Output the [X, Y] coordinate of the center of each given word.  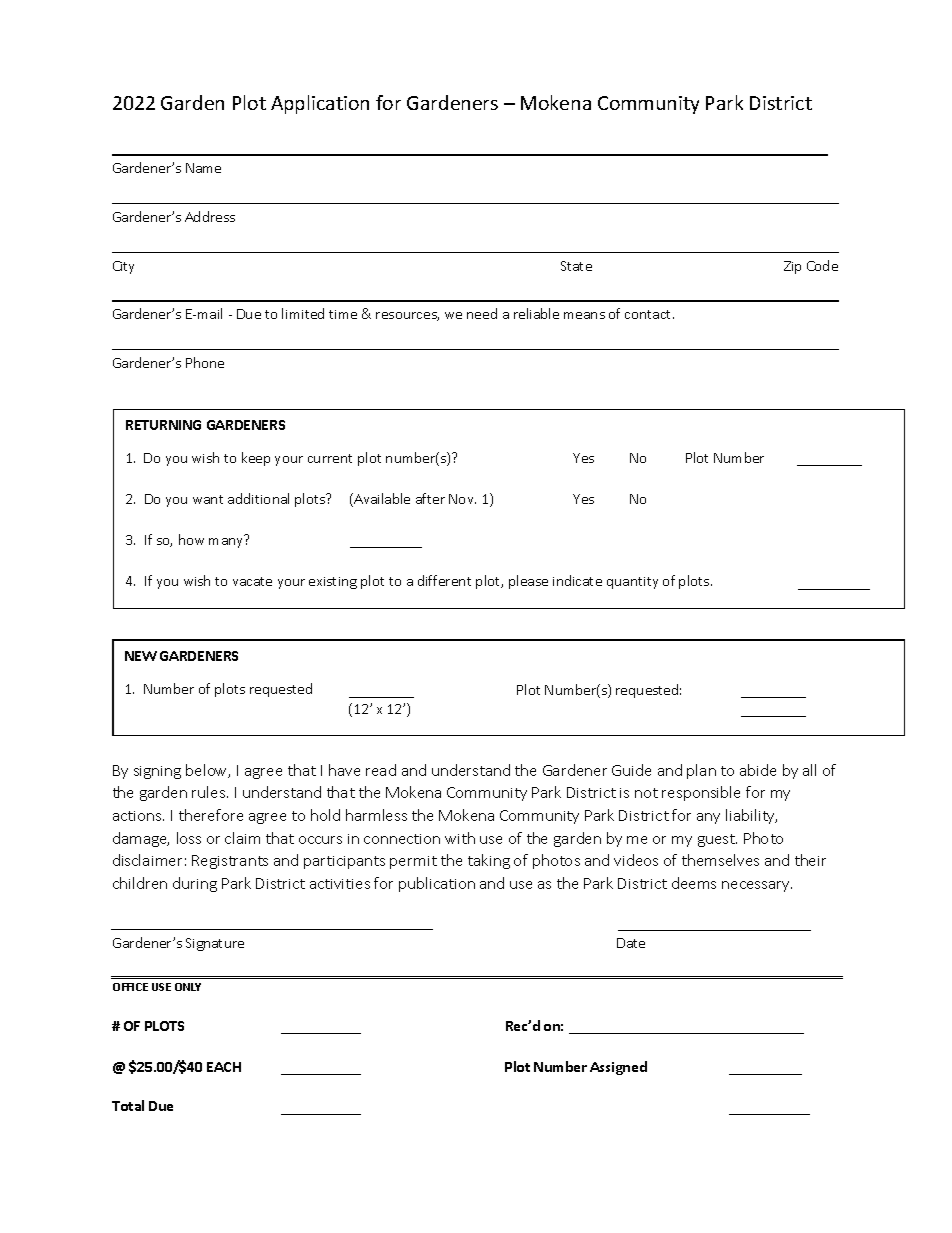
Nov [462, 499]
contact [649, 314]
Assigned [618, 1068]
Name [203, 168]
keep [256, 459]
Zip [792, 267]
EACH [224, 1067]
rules [210, 792]
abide [758, 770]
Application [320, 104]
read [381, 770]
